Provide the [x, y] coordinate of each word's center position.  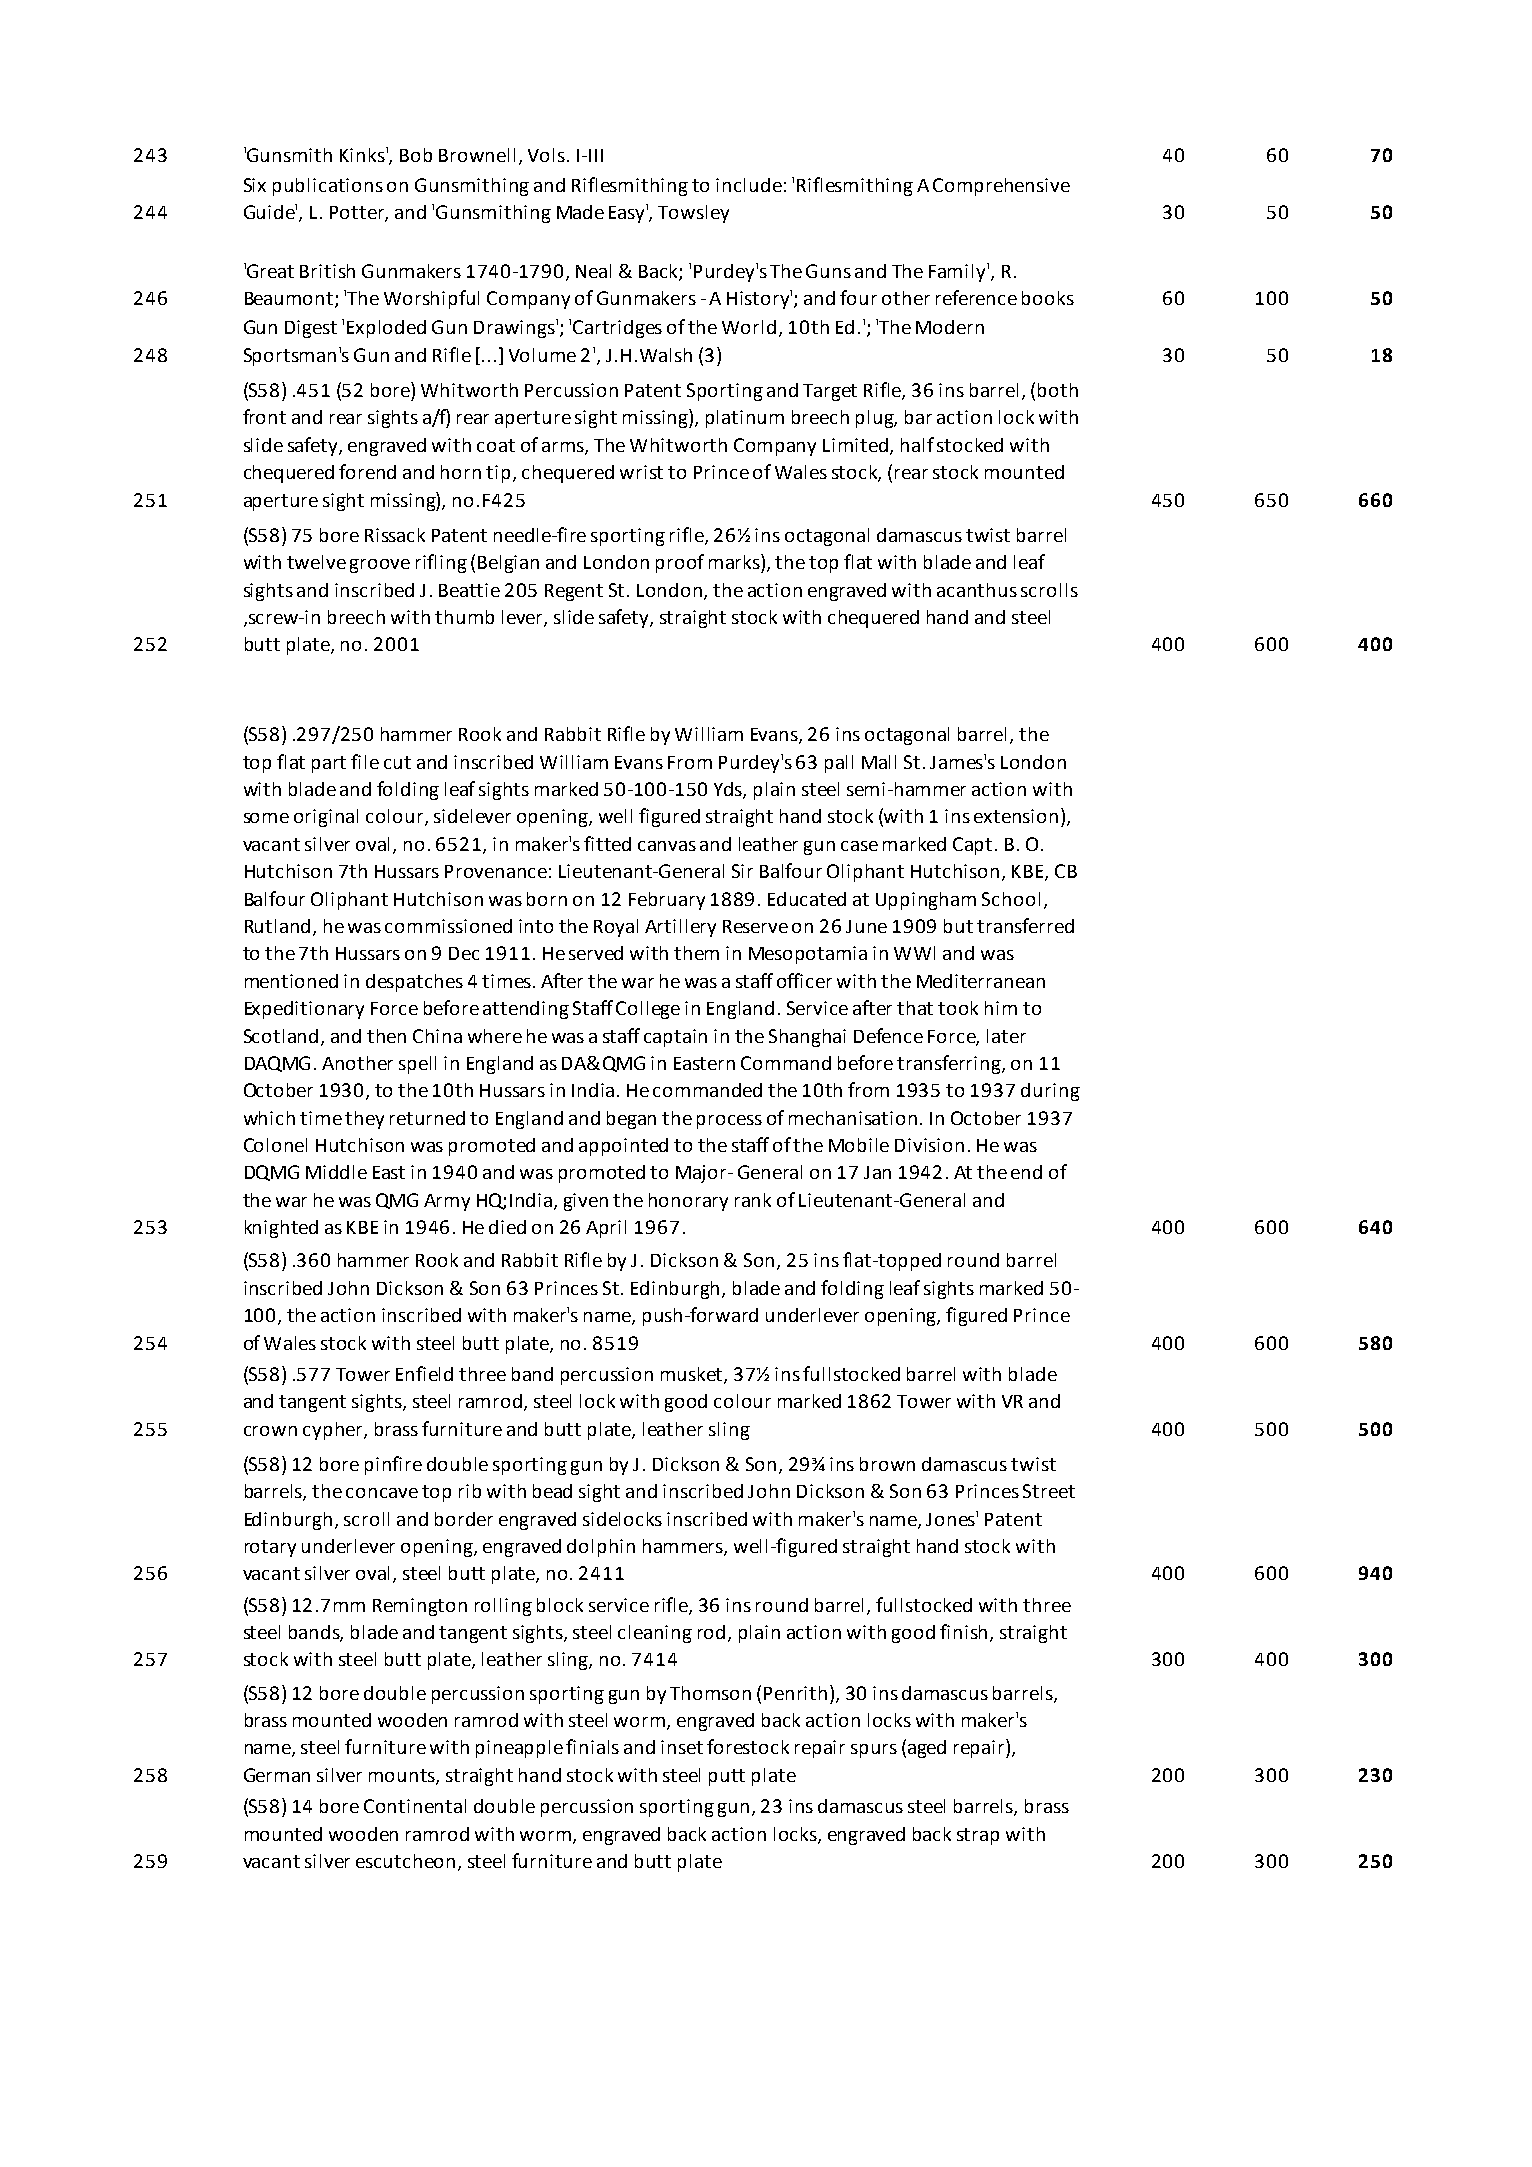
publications [328, 187]
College [648, 1010]
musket [693, 1375]
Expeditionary [304, 1010]
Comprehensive [1001, 187]
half [917, 444]
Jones [952, 1518]
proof [680, 563]
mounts [404, 1777]
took [958, 1008]
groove [380, 566]
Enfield [424, 1373]
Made [580, 212]
